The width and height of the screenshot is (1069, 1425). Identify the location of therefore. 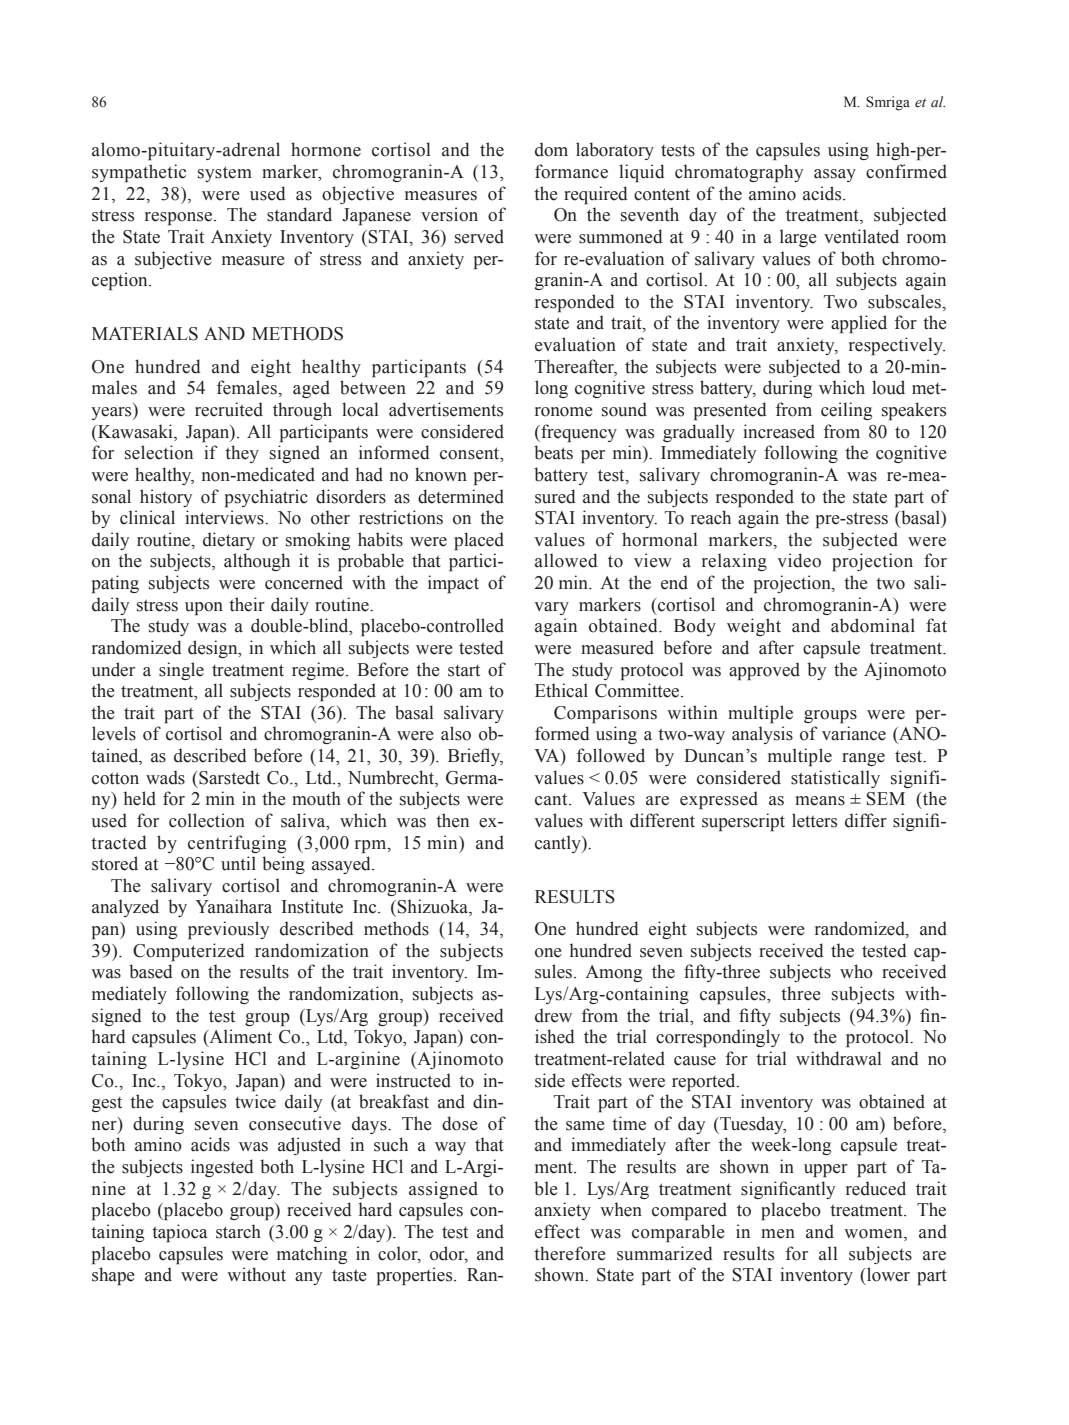
(570, 1253).
